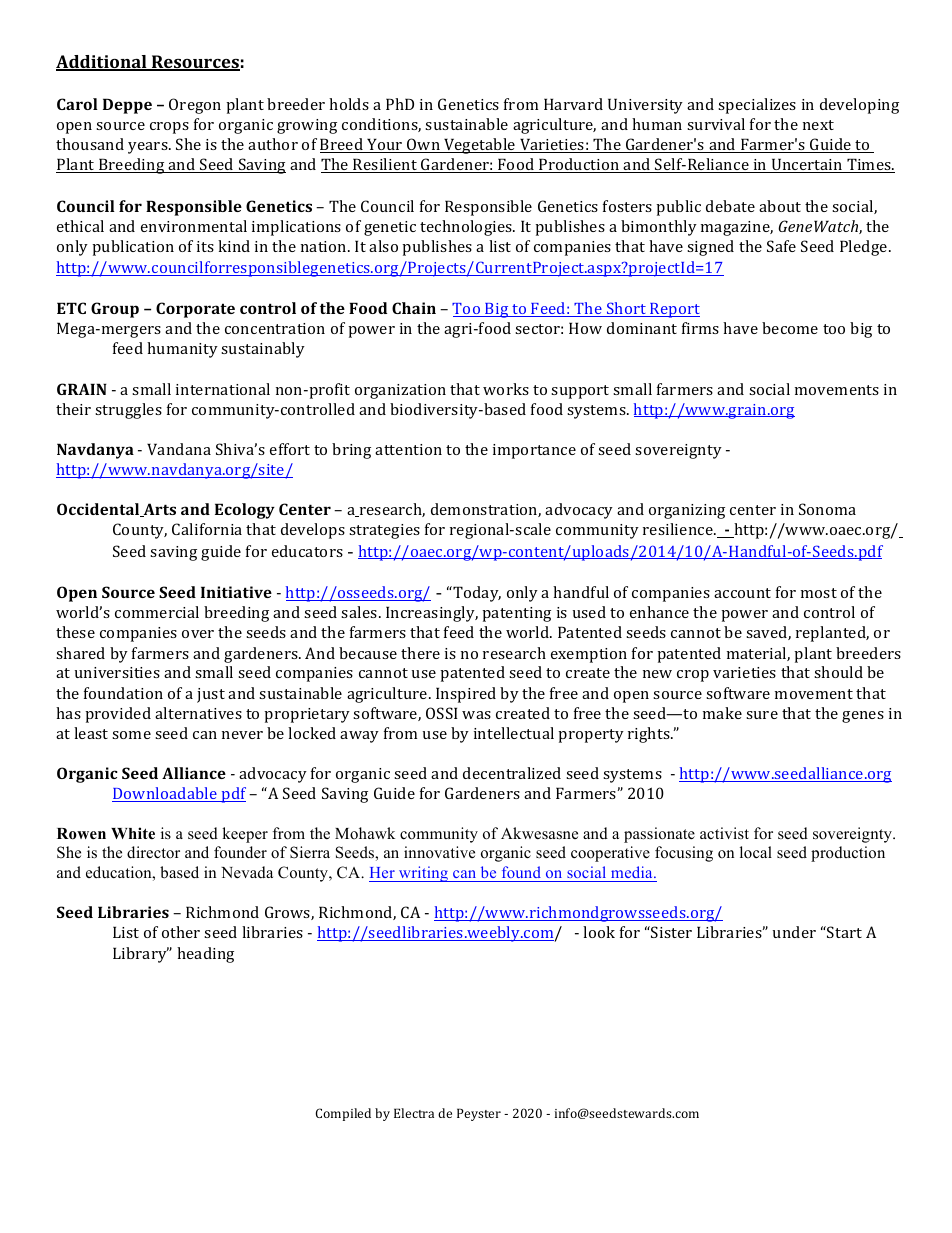  What do you see at coordinates (480, 146) in the page?
I see `Vegetable` at bounding box center [480, 146].
